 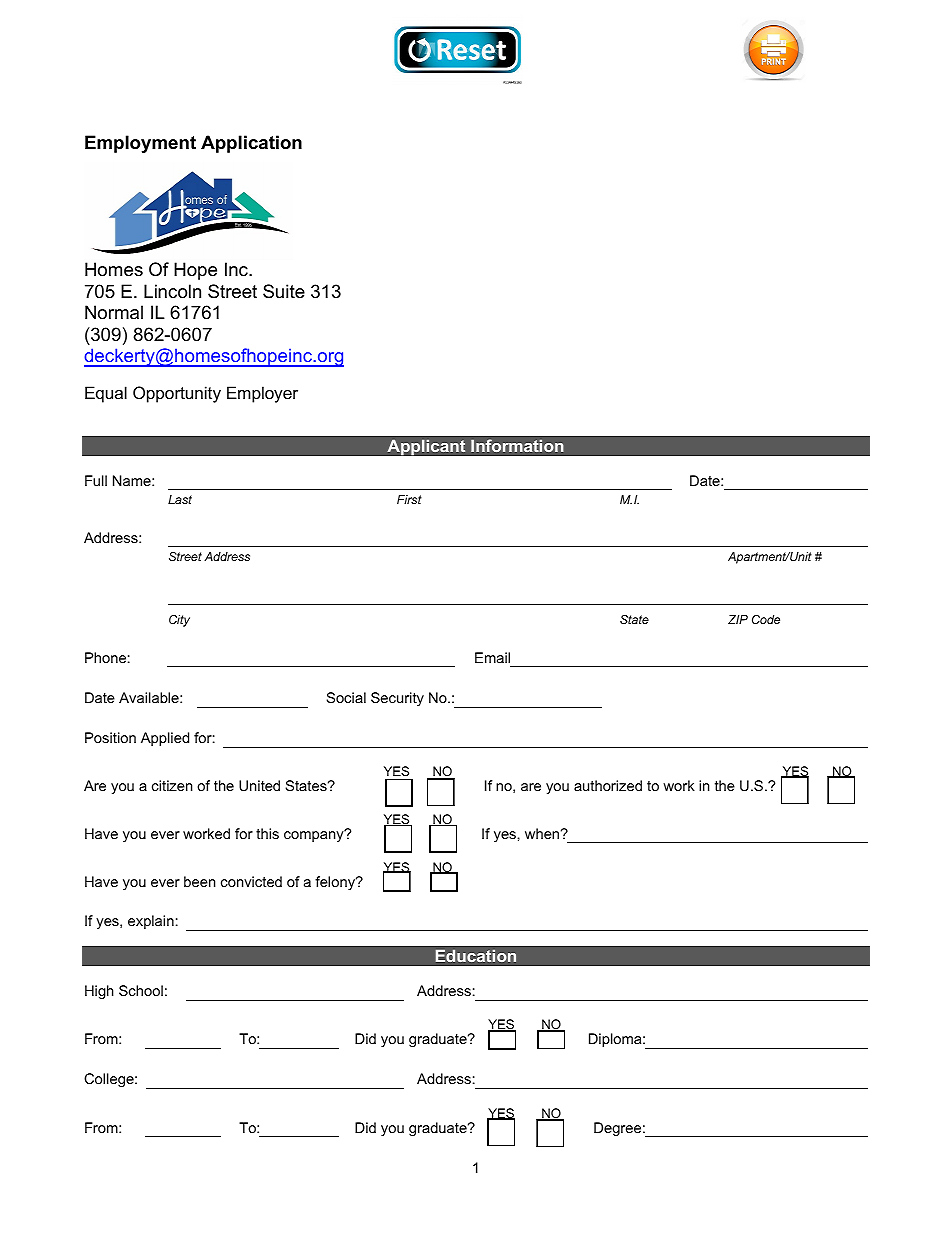 What do you see at coordinates (140, 144) in the page?
I see `Employment` at bounding box center [140, 144].
